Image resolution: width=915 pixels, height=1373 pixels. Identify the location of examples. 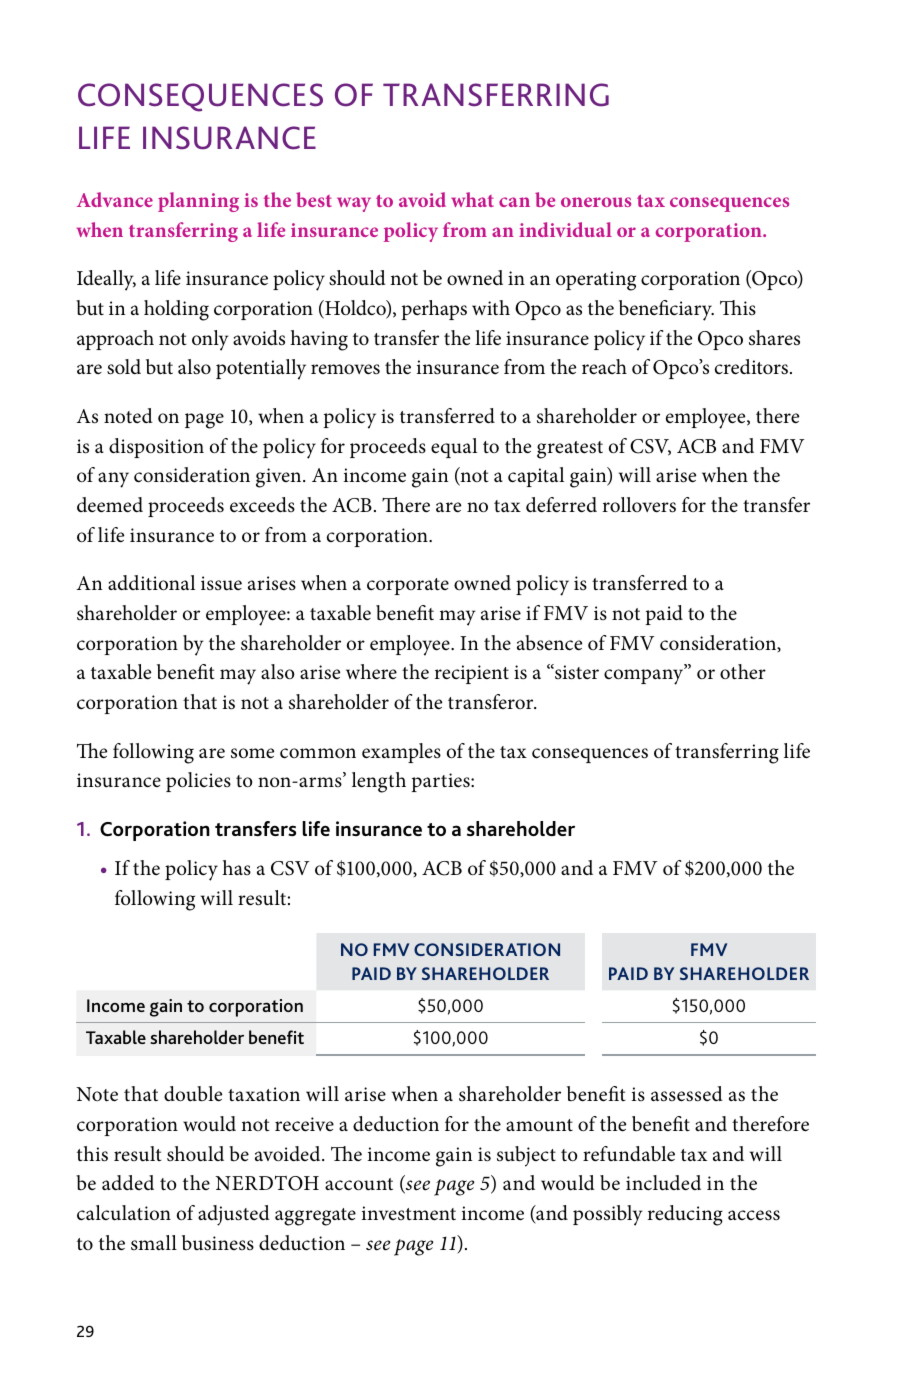
(401, 753).
